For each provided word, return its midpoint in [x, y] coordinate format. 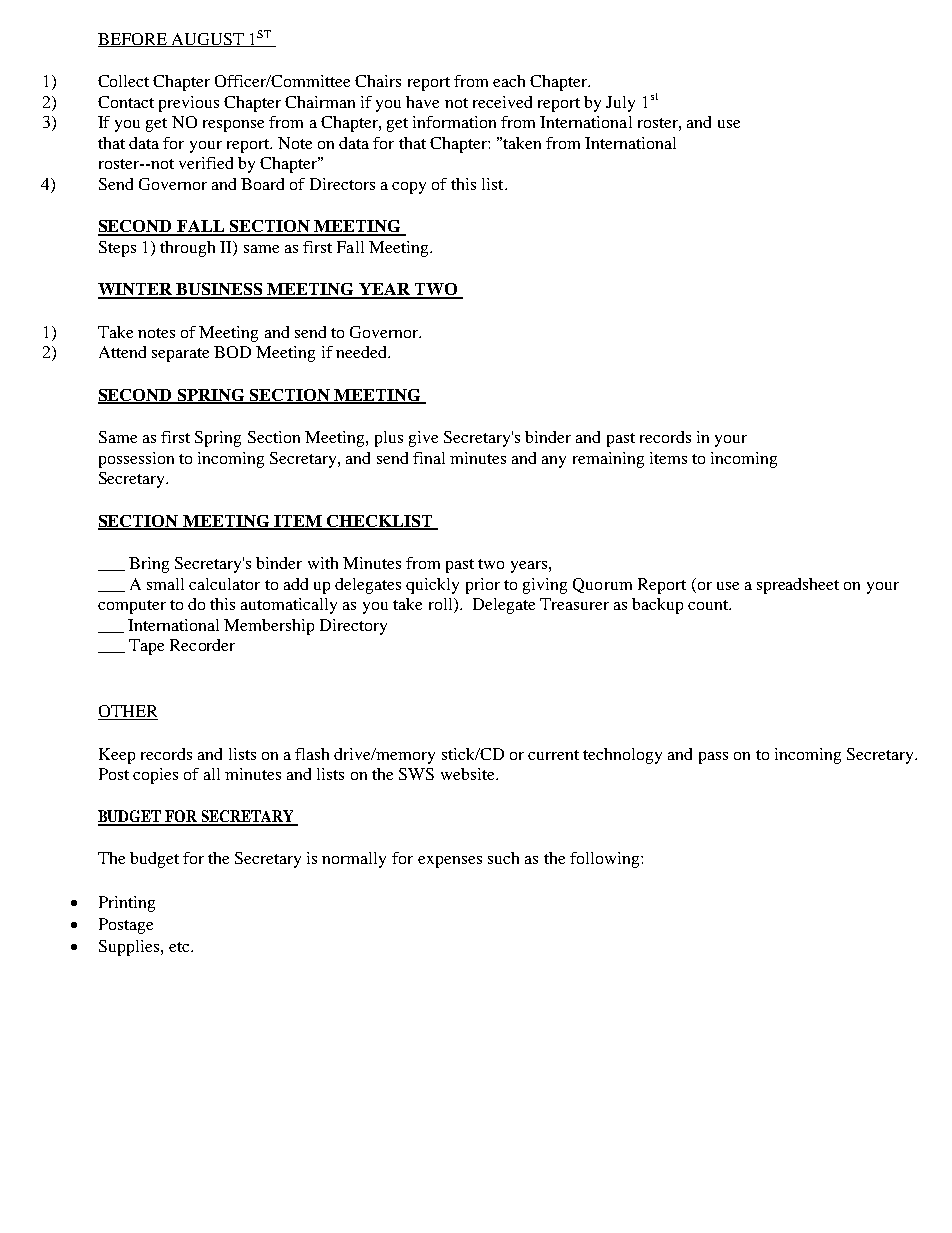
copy [409, 188]
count [709, 605]
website [469, 774]
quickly [432, 586]
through [187, 249]
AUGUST [207, 40]
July [620, 104]
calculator [224, 584]
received [502, 102]
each [509, 81]
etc [179, 947]
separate [180, 355]
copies [155, 776]
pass [713, 758]
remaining [608, 460]
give [423, 439]
